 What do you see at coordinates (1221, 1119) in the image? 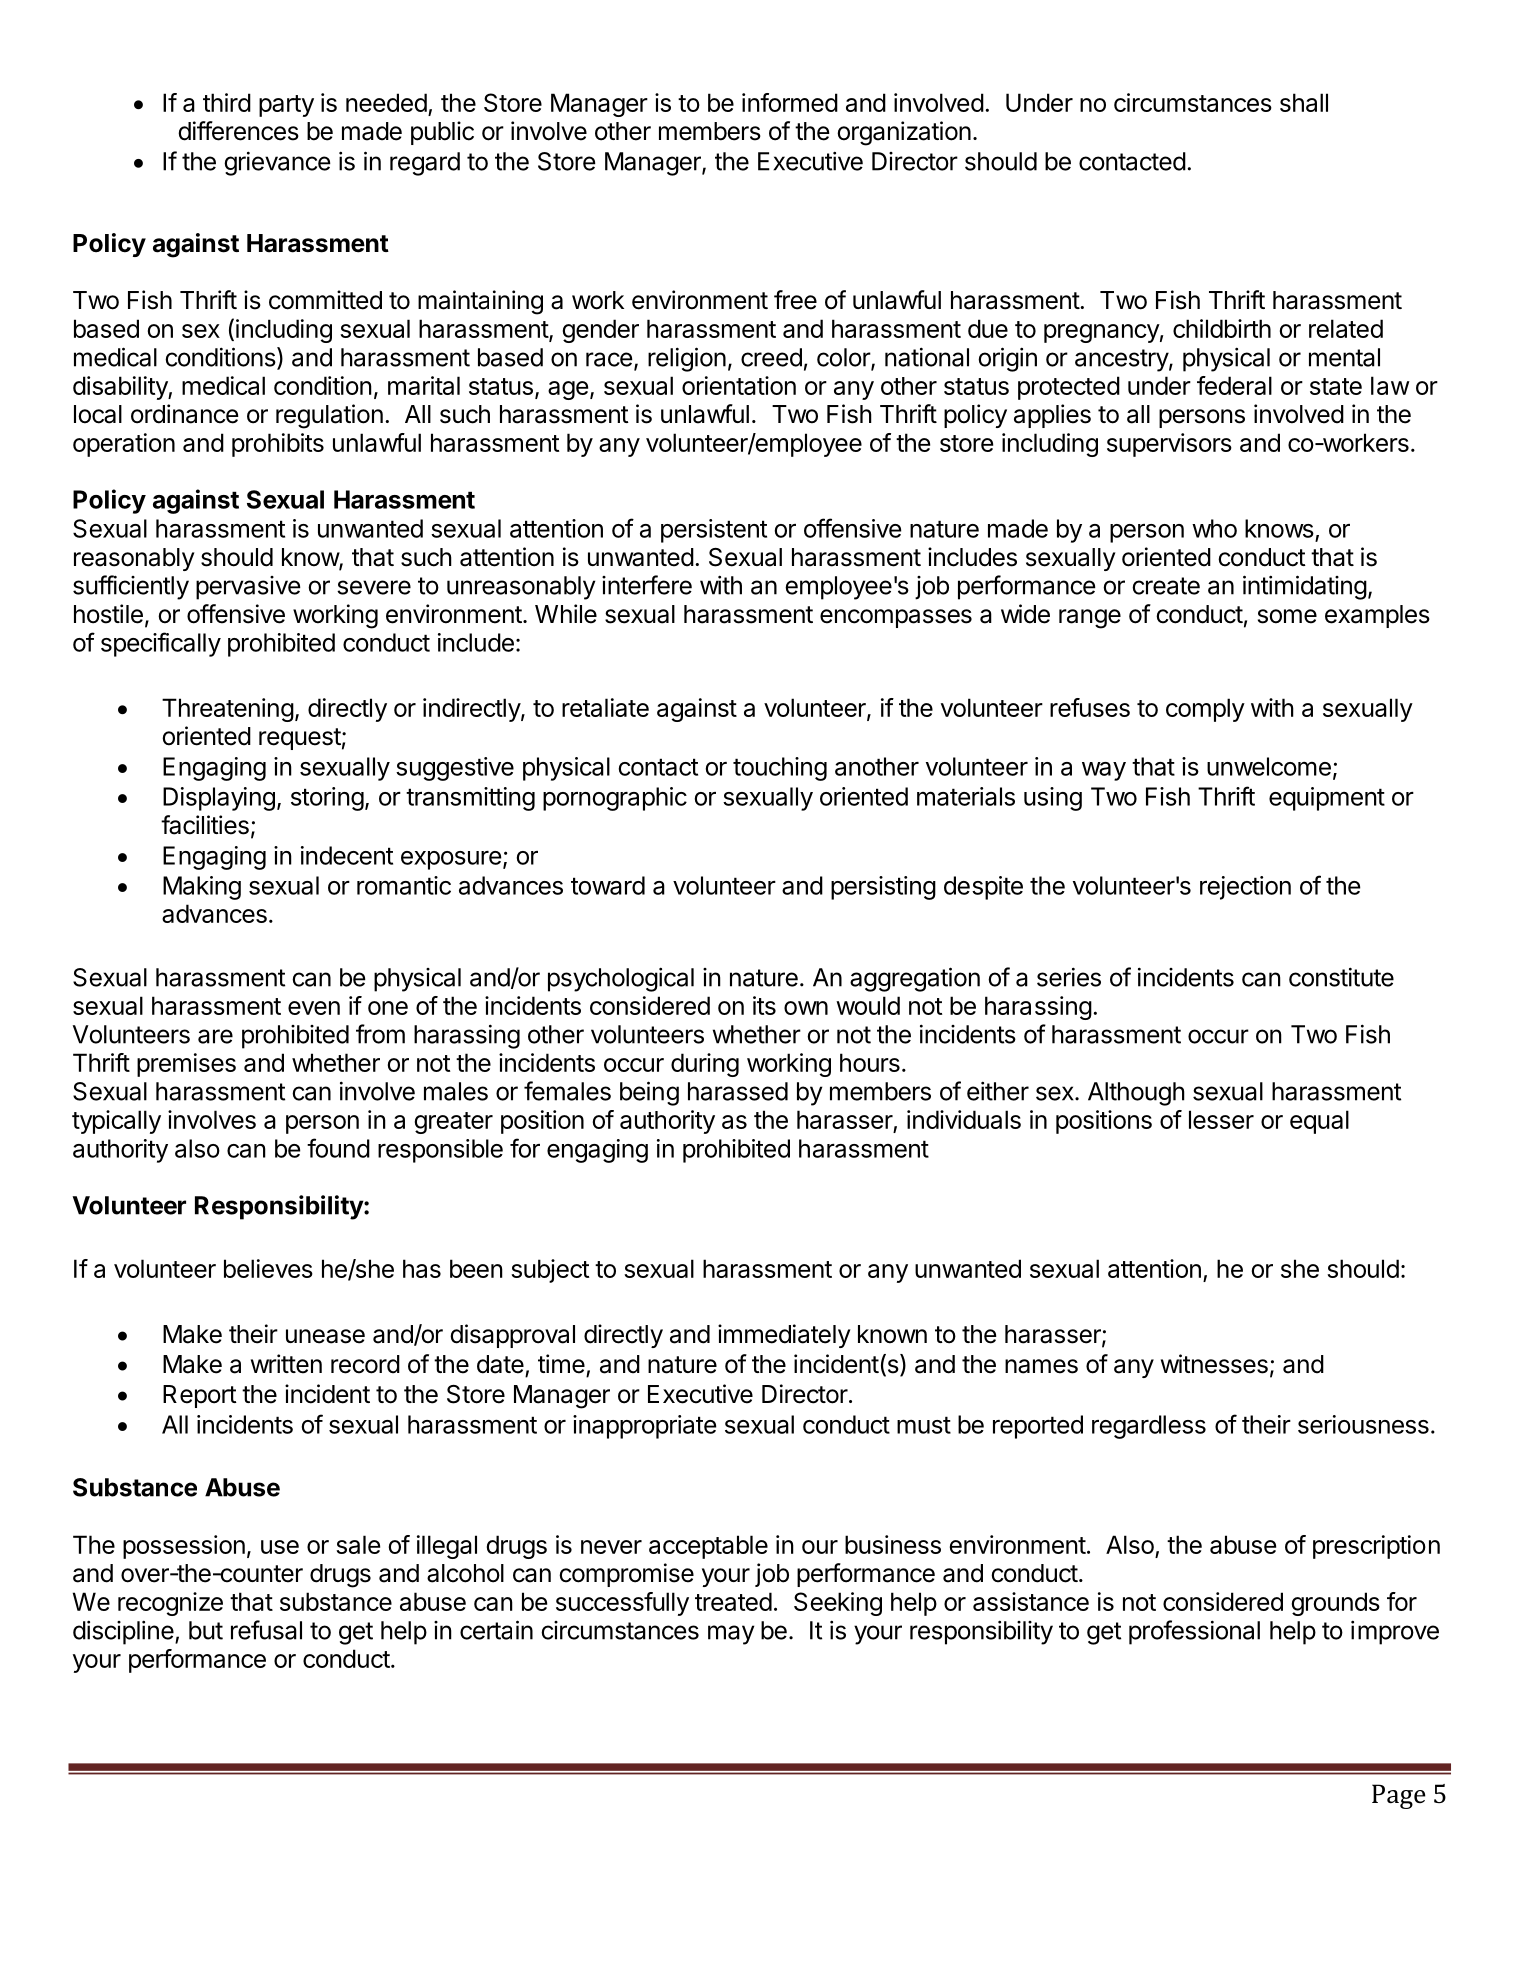
I see `lesser` at bounding box center [1221, 1119].
